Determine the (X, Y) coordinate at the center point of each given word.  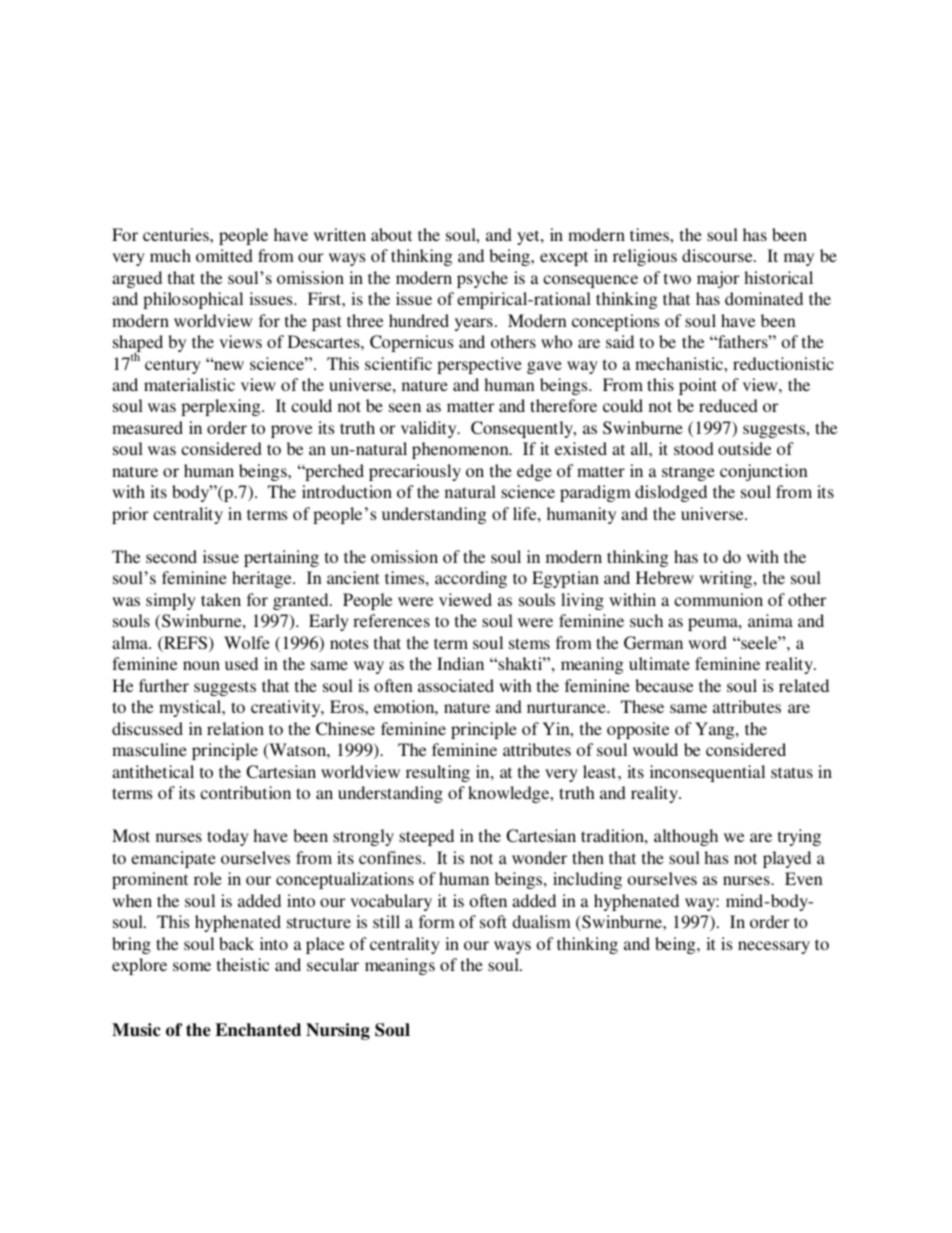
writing (727, 579)
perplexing (222, 407)
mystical (191, 708)
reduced (728, 405)
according (471, 579)
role (208, 878)
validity (430, 429)
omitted (224, 255)
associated (456, 685)
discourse (718, 255)
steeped (426, 837)
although (686, 837)
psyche (482, 279)
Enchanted (258, 1030)
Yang (716, 730)
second (171, 556)
